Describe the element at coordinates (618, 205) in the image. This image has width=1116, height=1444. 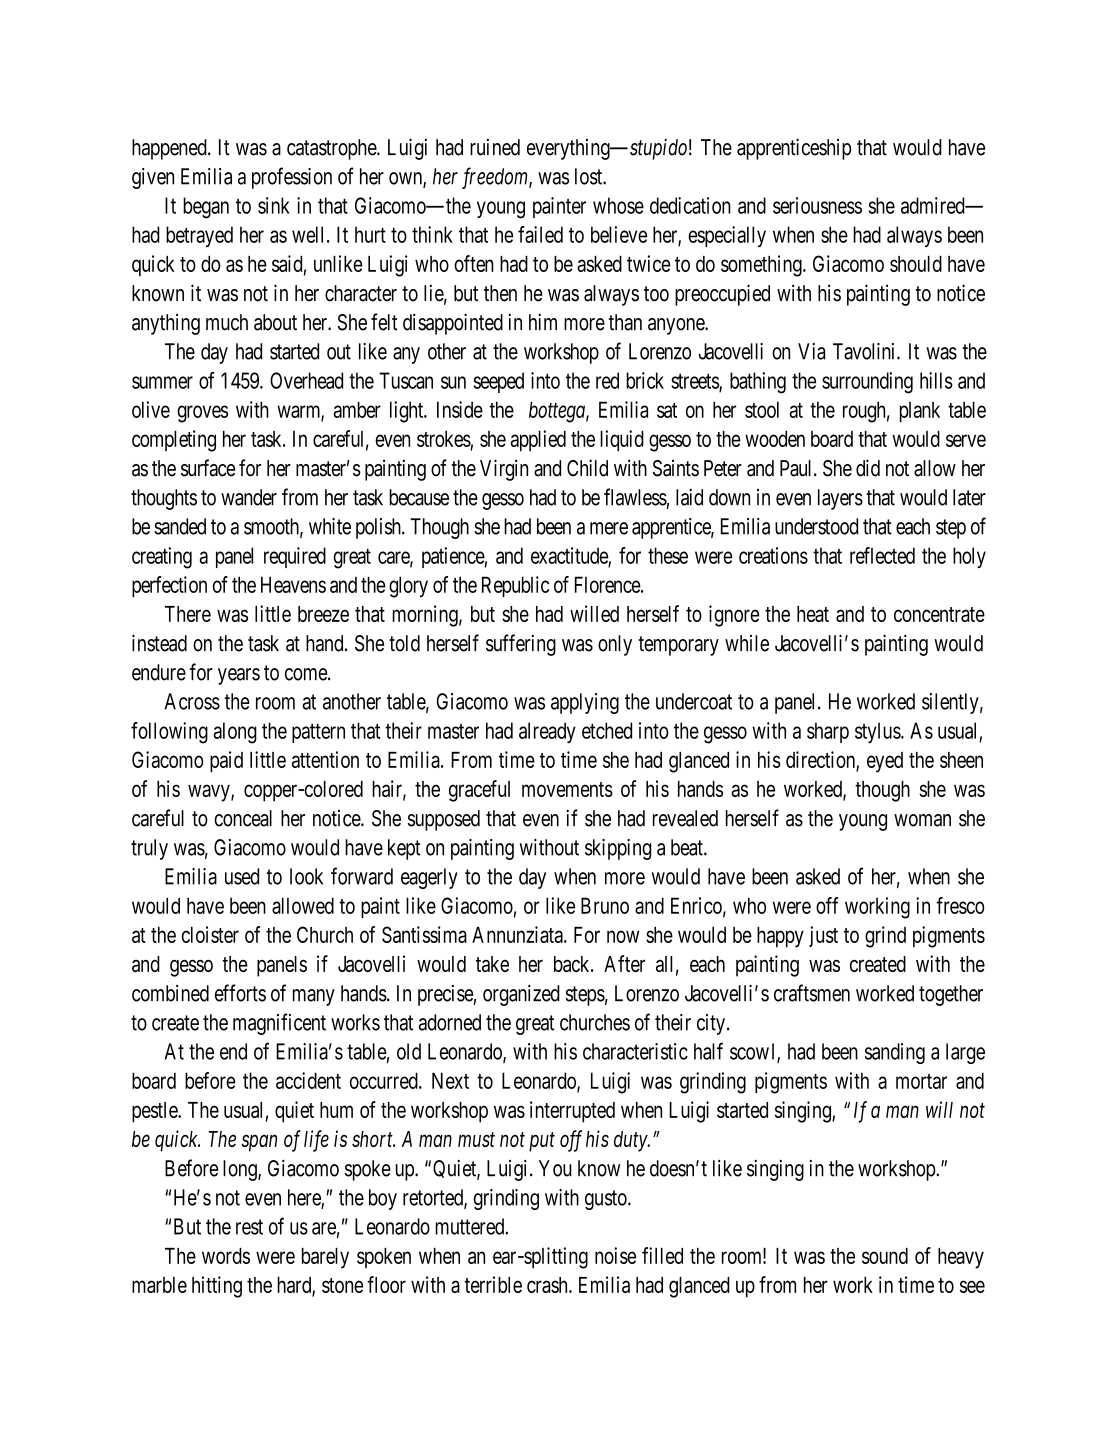
I see `whose` at that location.
